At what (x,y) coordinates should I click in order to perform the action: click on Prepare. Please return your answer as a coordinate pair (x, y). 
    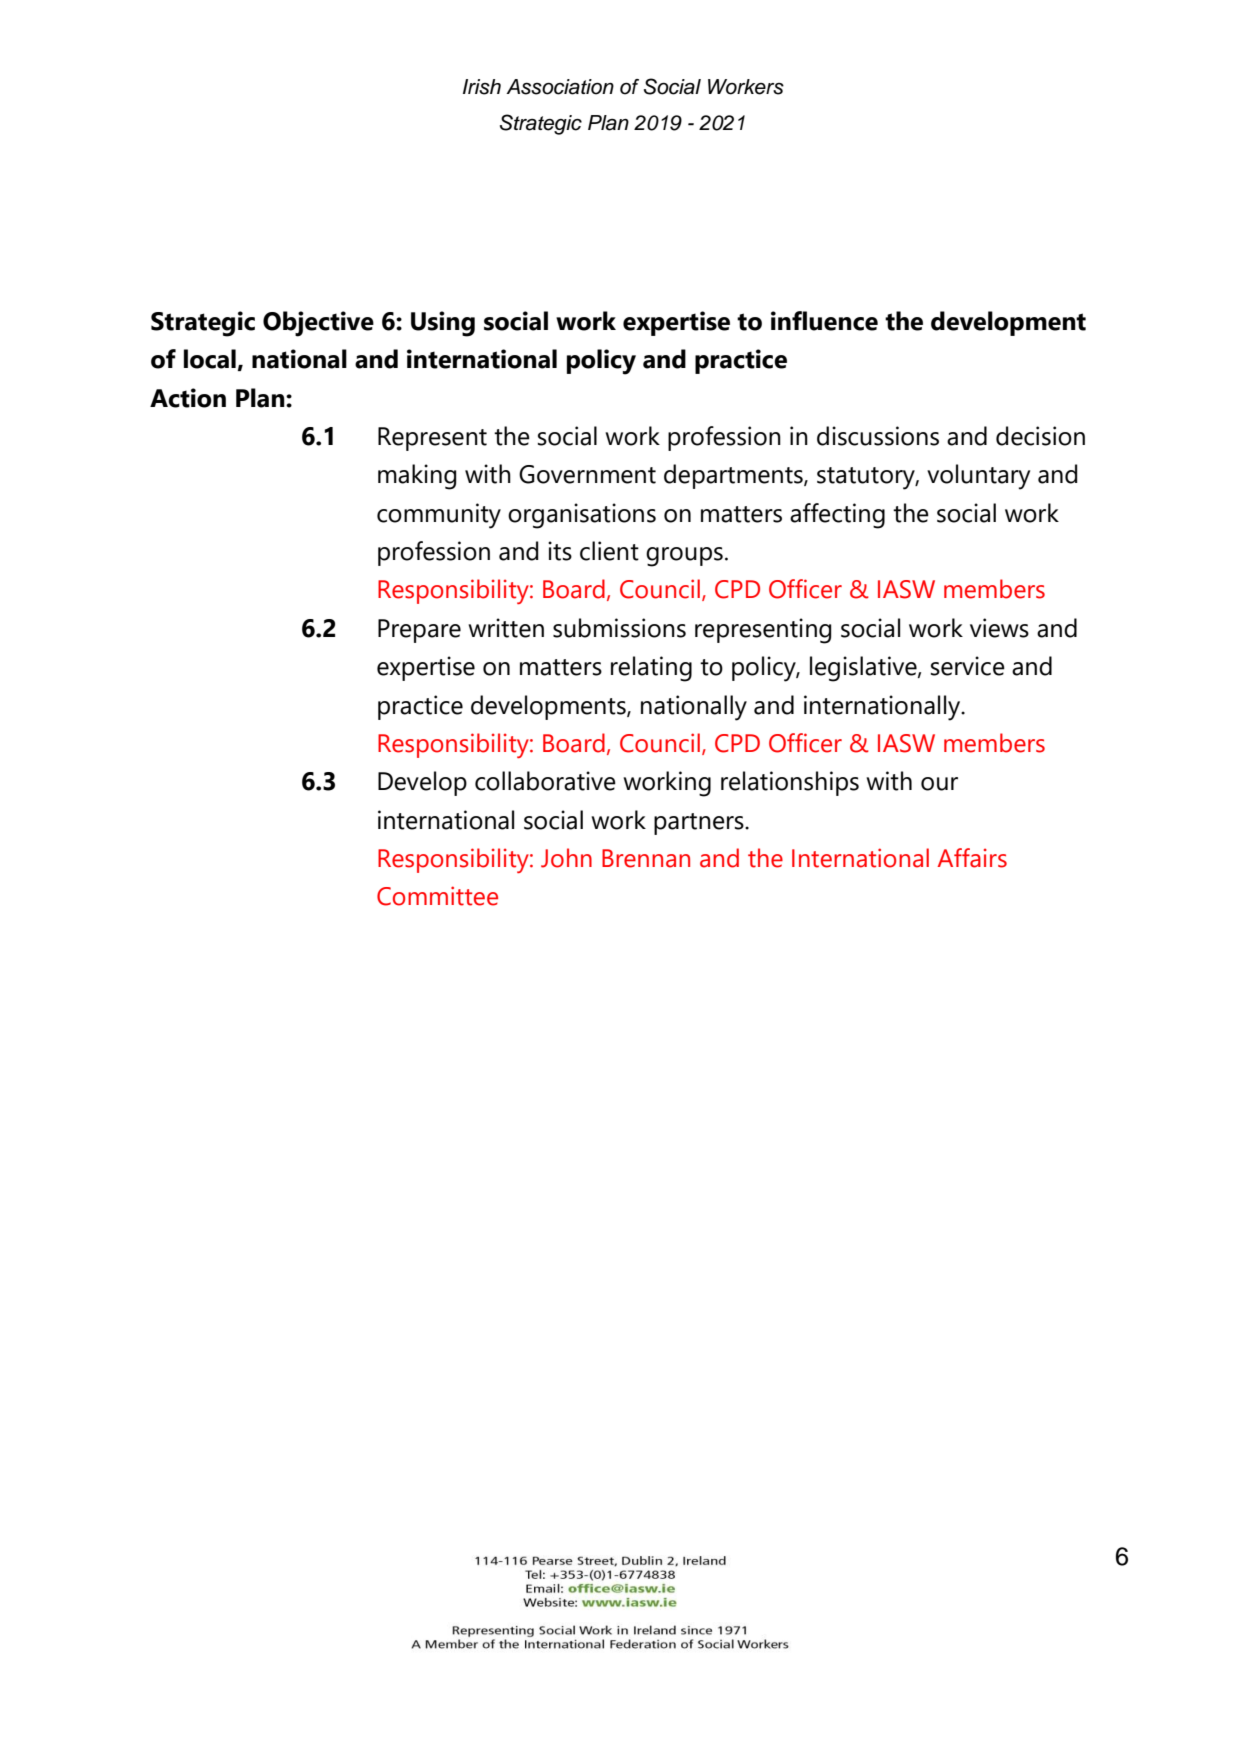
    Looking at the image, I should click on (419, 631).
